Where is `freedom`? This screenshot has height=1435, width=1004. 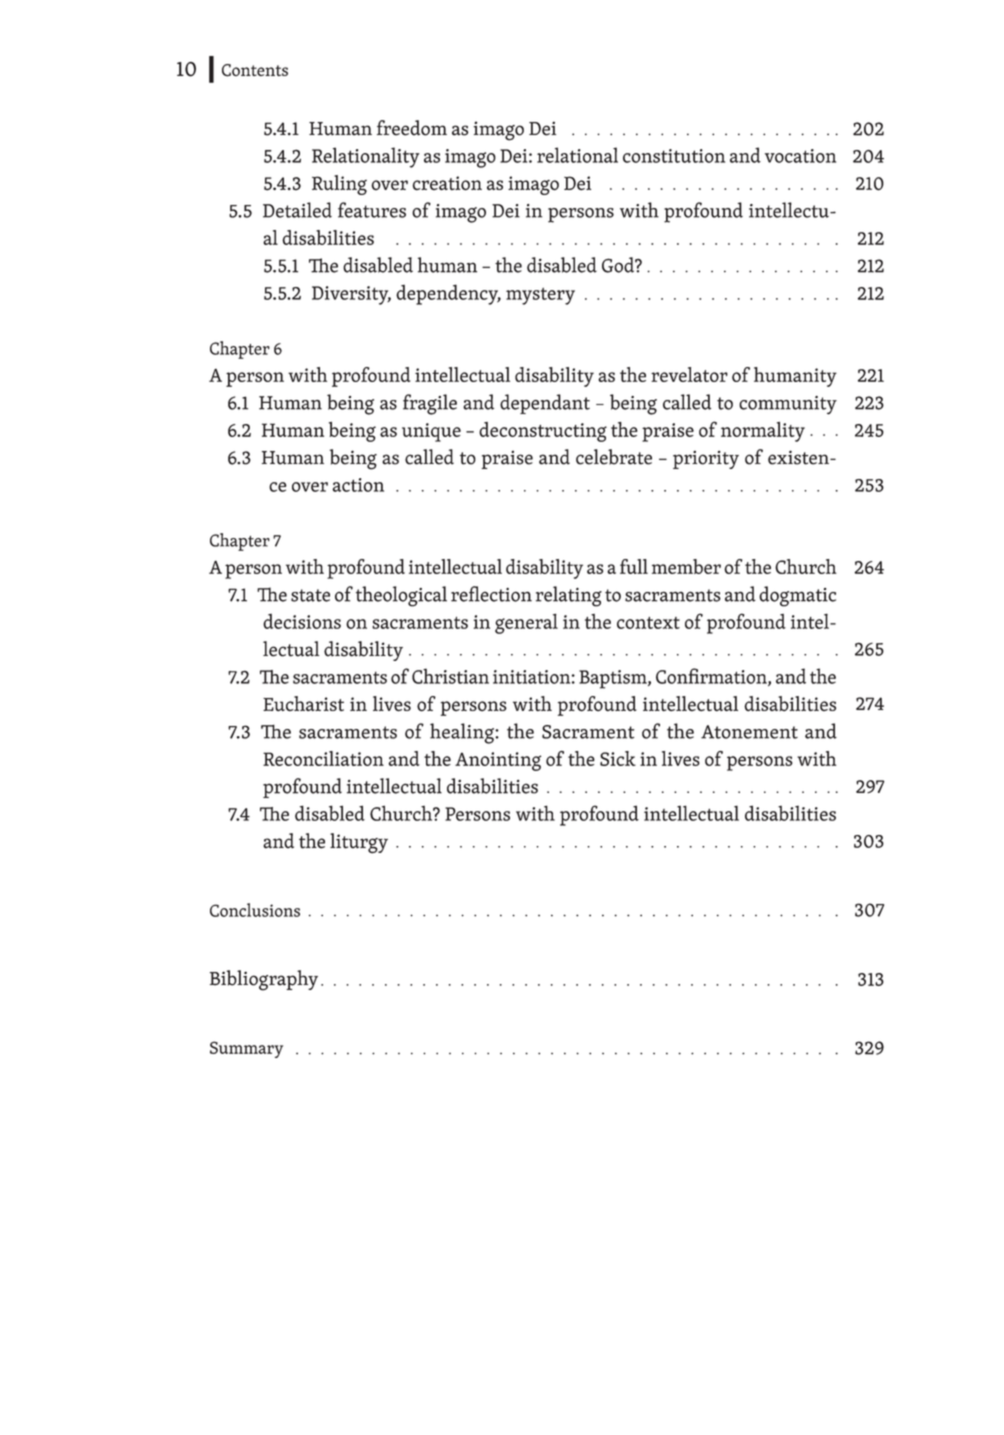 freedom is located at coordinates (412, 128).
